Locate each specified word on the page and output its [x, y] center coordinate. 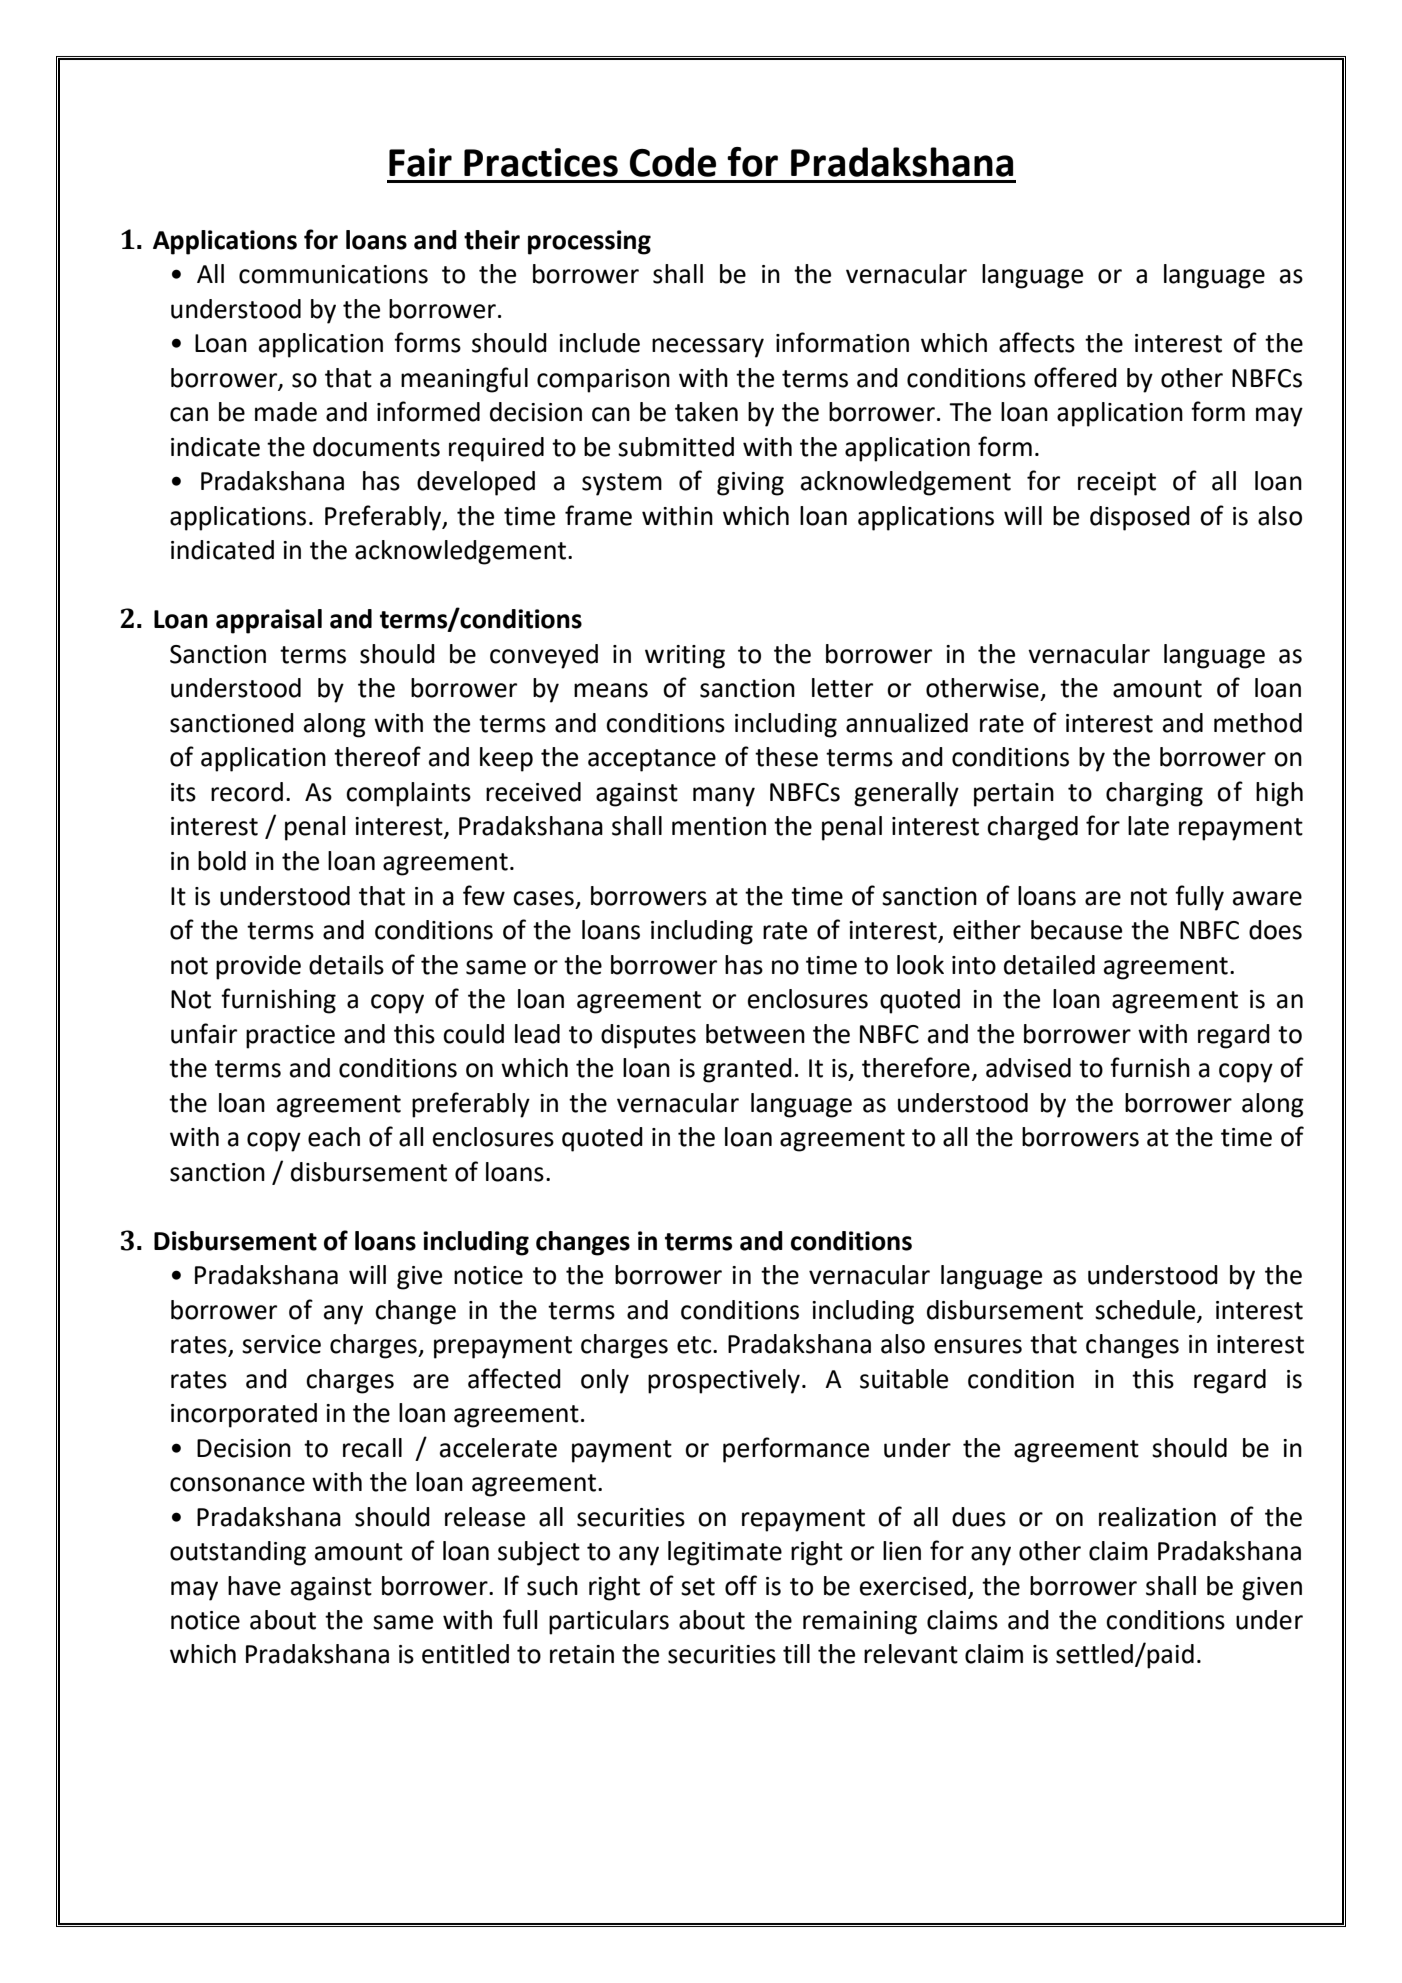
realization [1157, 1517]
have [254, 1586]
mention [719, 826]
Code [673, 162]
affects [1037, 342]
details [346, 965]
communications [333, 274]
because [1076, 930]
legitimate [725, 1553]
